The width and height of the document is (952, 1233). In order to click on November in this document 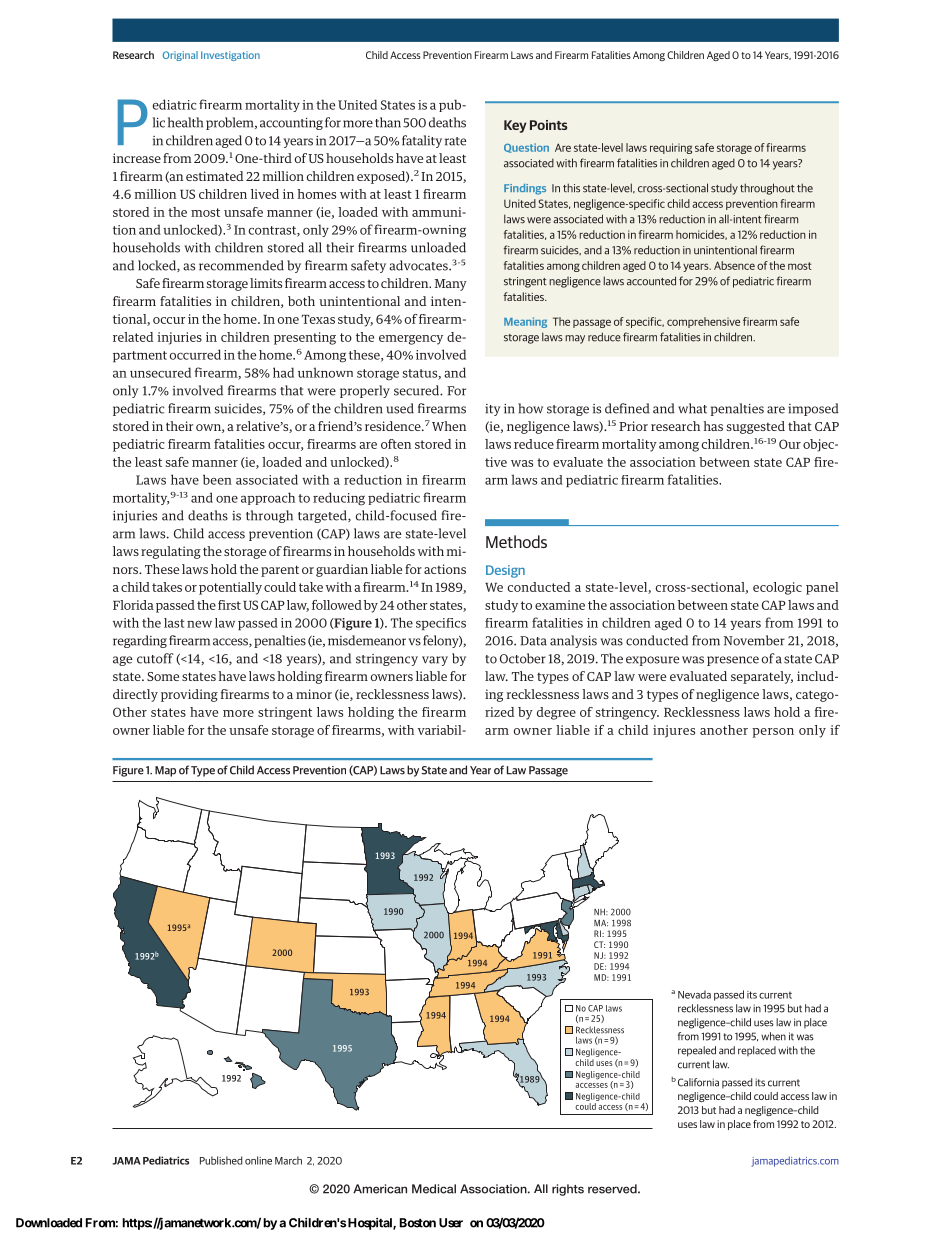, I will do `click(754, 640)`.
